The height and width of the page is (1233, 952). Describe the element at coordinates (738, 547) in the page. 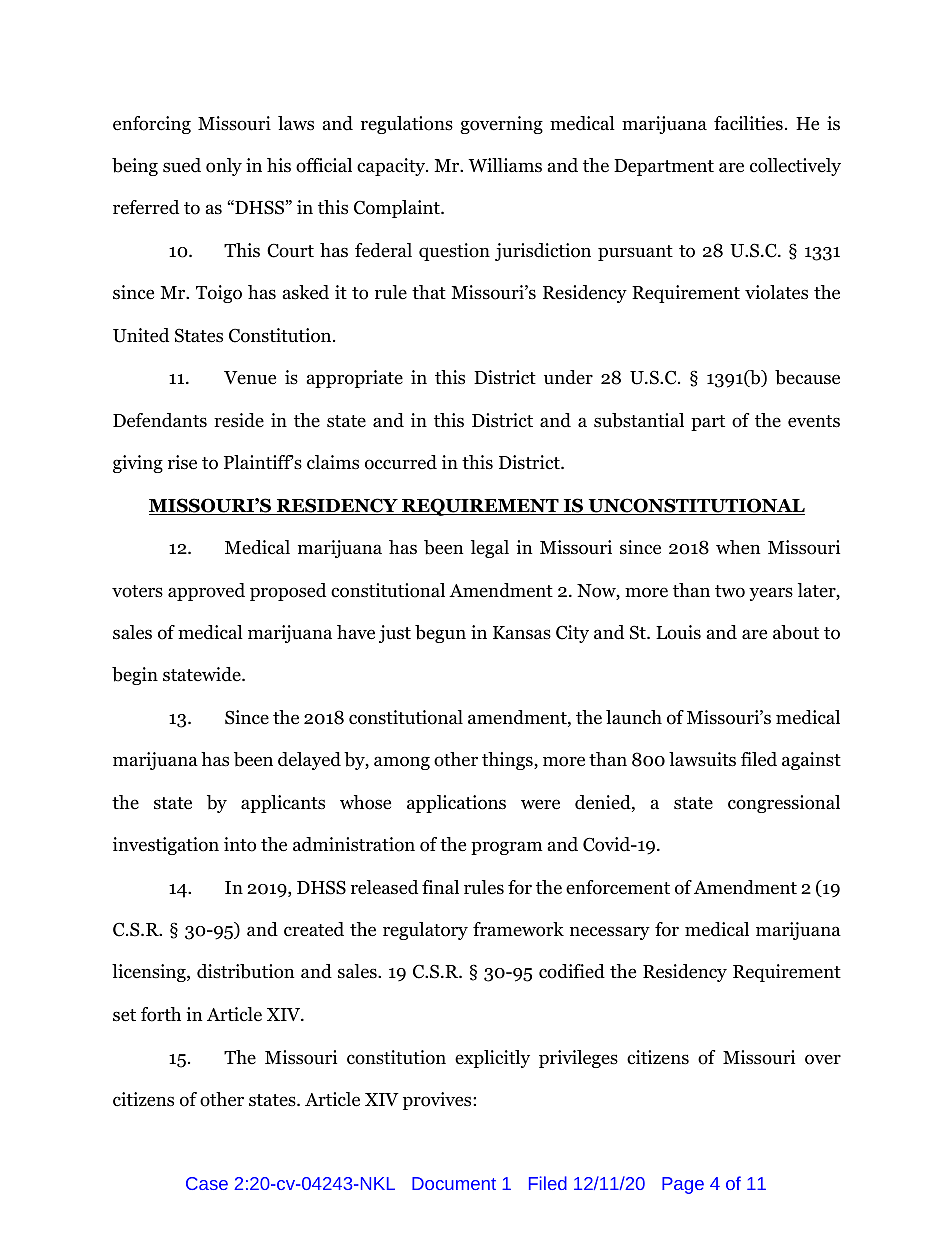

I see `when` at that location.
